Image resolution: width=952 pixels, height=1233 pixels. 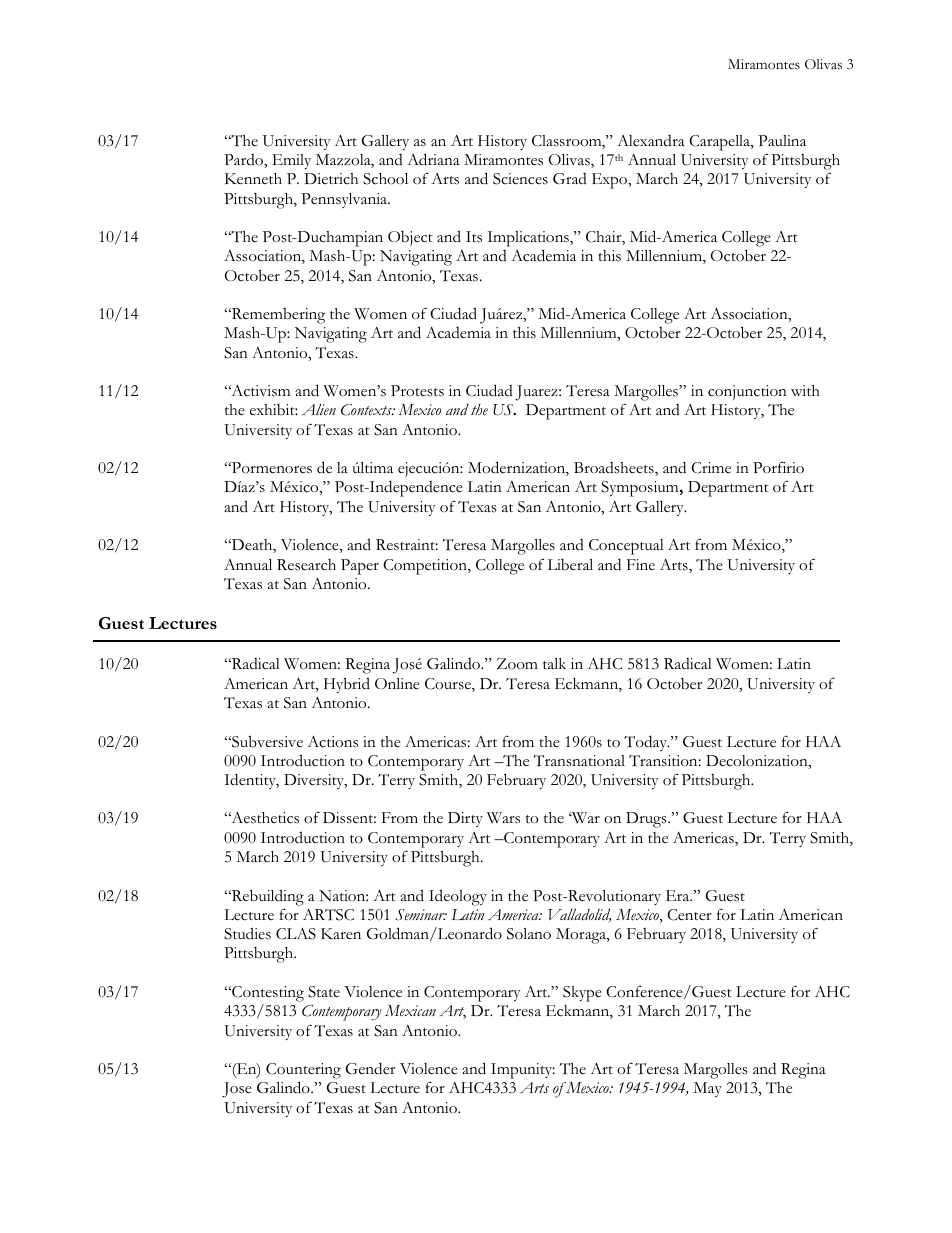 I want to click on Wars, so click(x=503, y=818).
